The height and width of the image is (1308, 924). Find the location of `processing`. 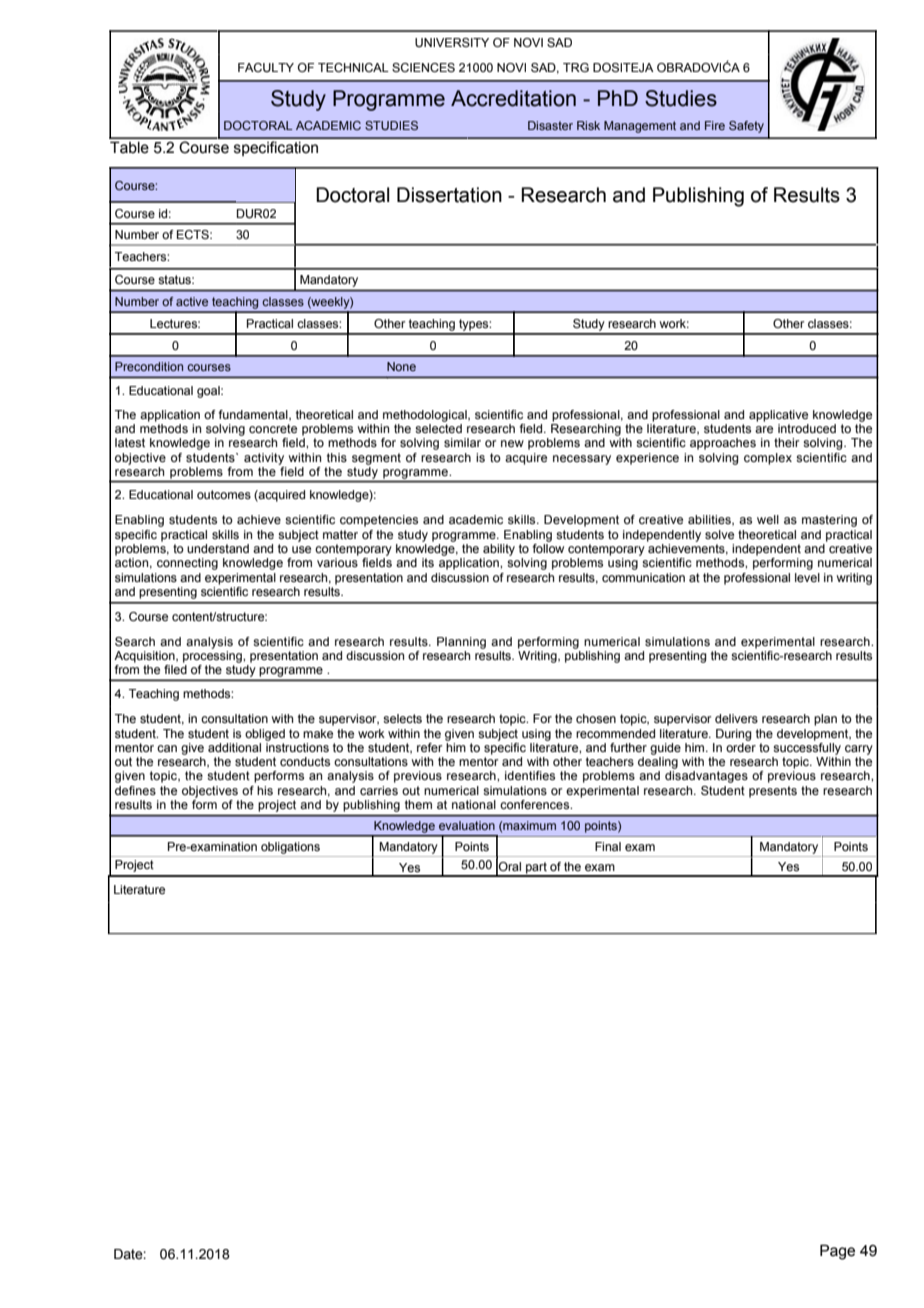

processing is located at coordinates (213, 655).
